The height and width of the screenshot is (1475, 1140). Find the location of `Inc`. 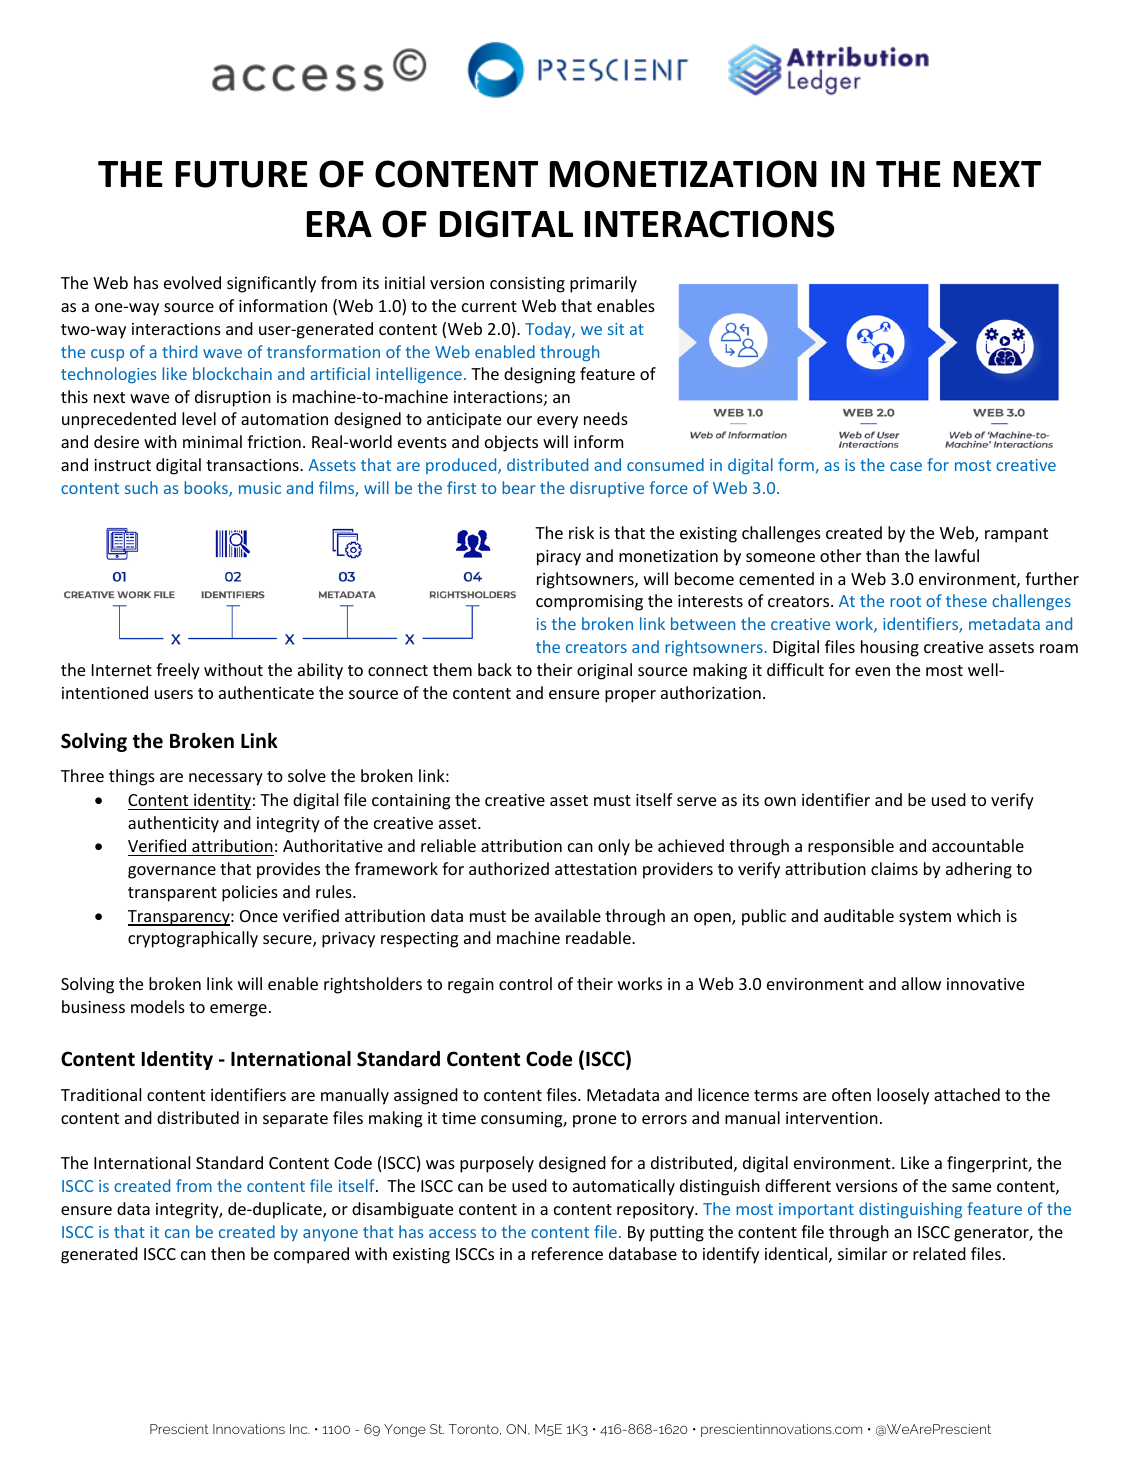

Inc is located at coordinates (300, 1429).
